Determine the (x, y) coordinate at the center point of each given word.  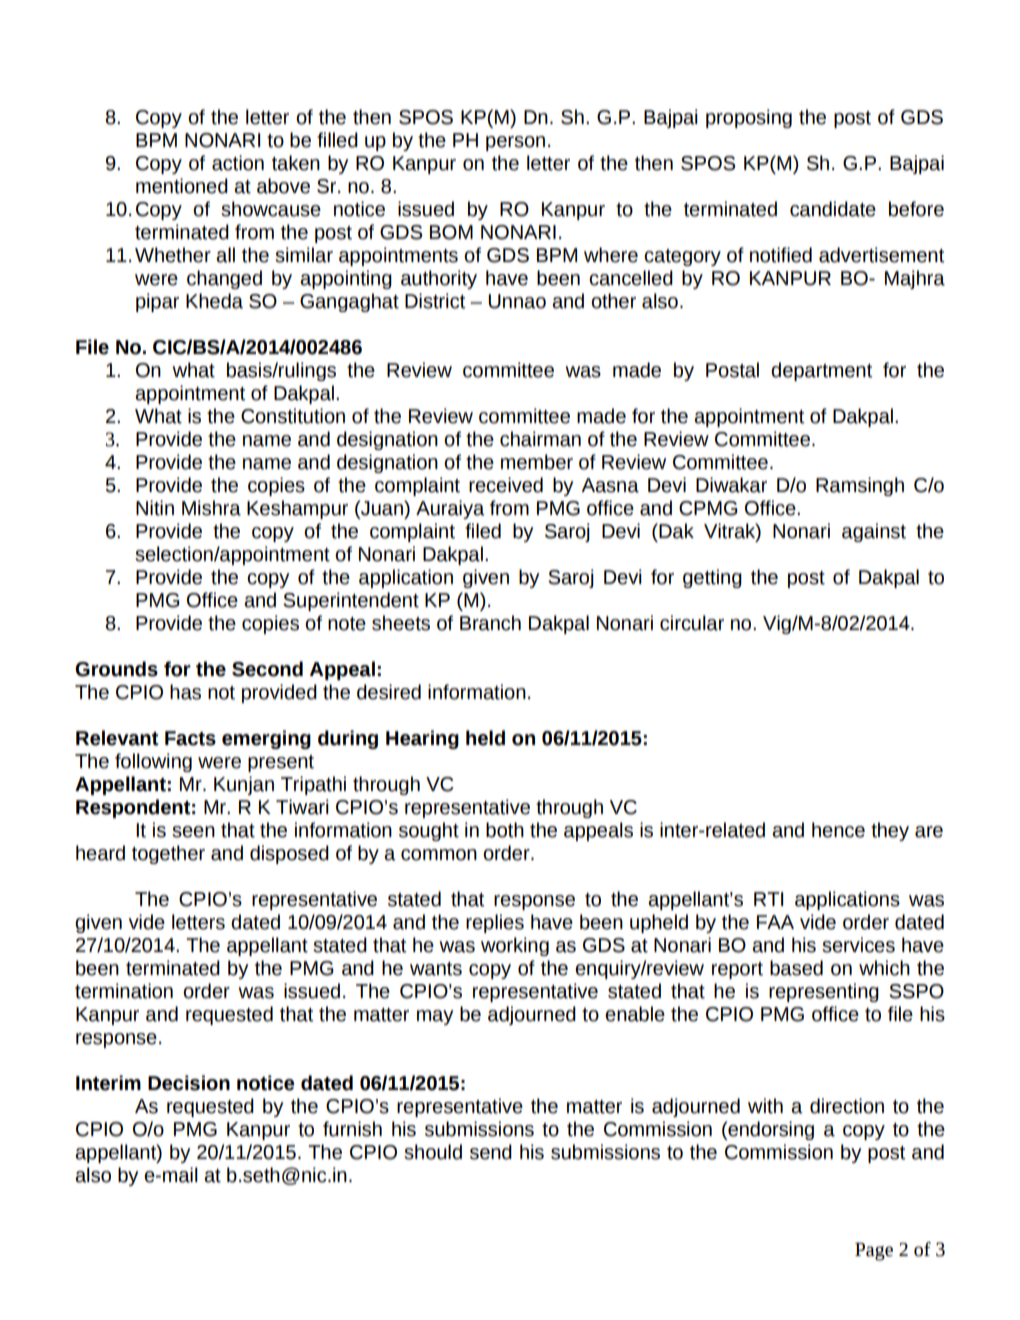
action (238, 163)
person (515, 143)
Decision (189, 1083)
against (874, 532)
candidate (833, 209)
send (491, 1152)
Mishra (211, 508)
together (168, 854)
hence (838, 830)
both (505, 830)
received (506, 485)
